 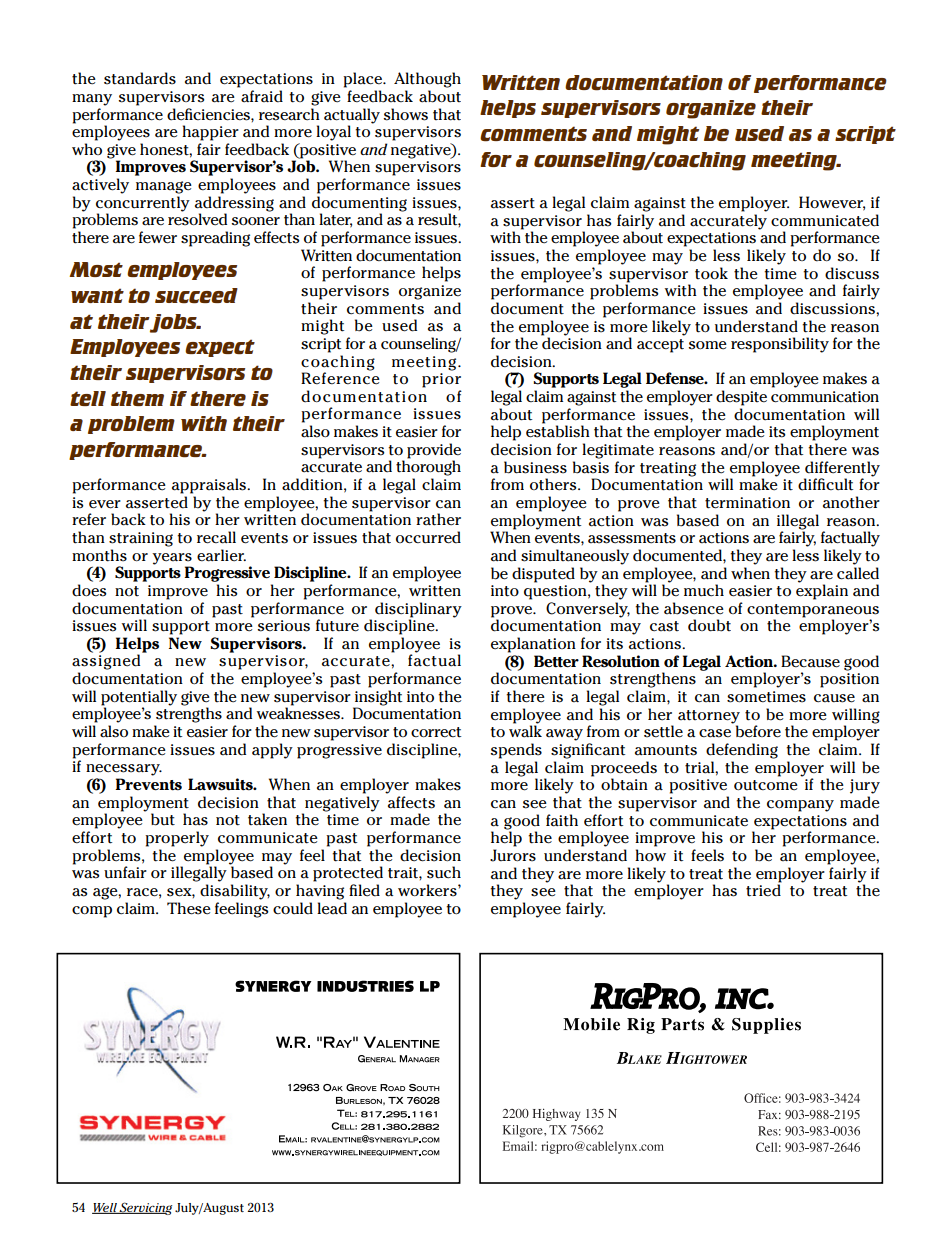 I want to click on Jurors, so click(x=513, y=855).
